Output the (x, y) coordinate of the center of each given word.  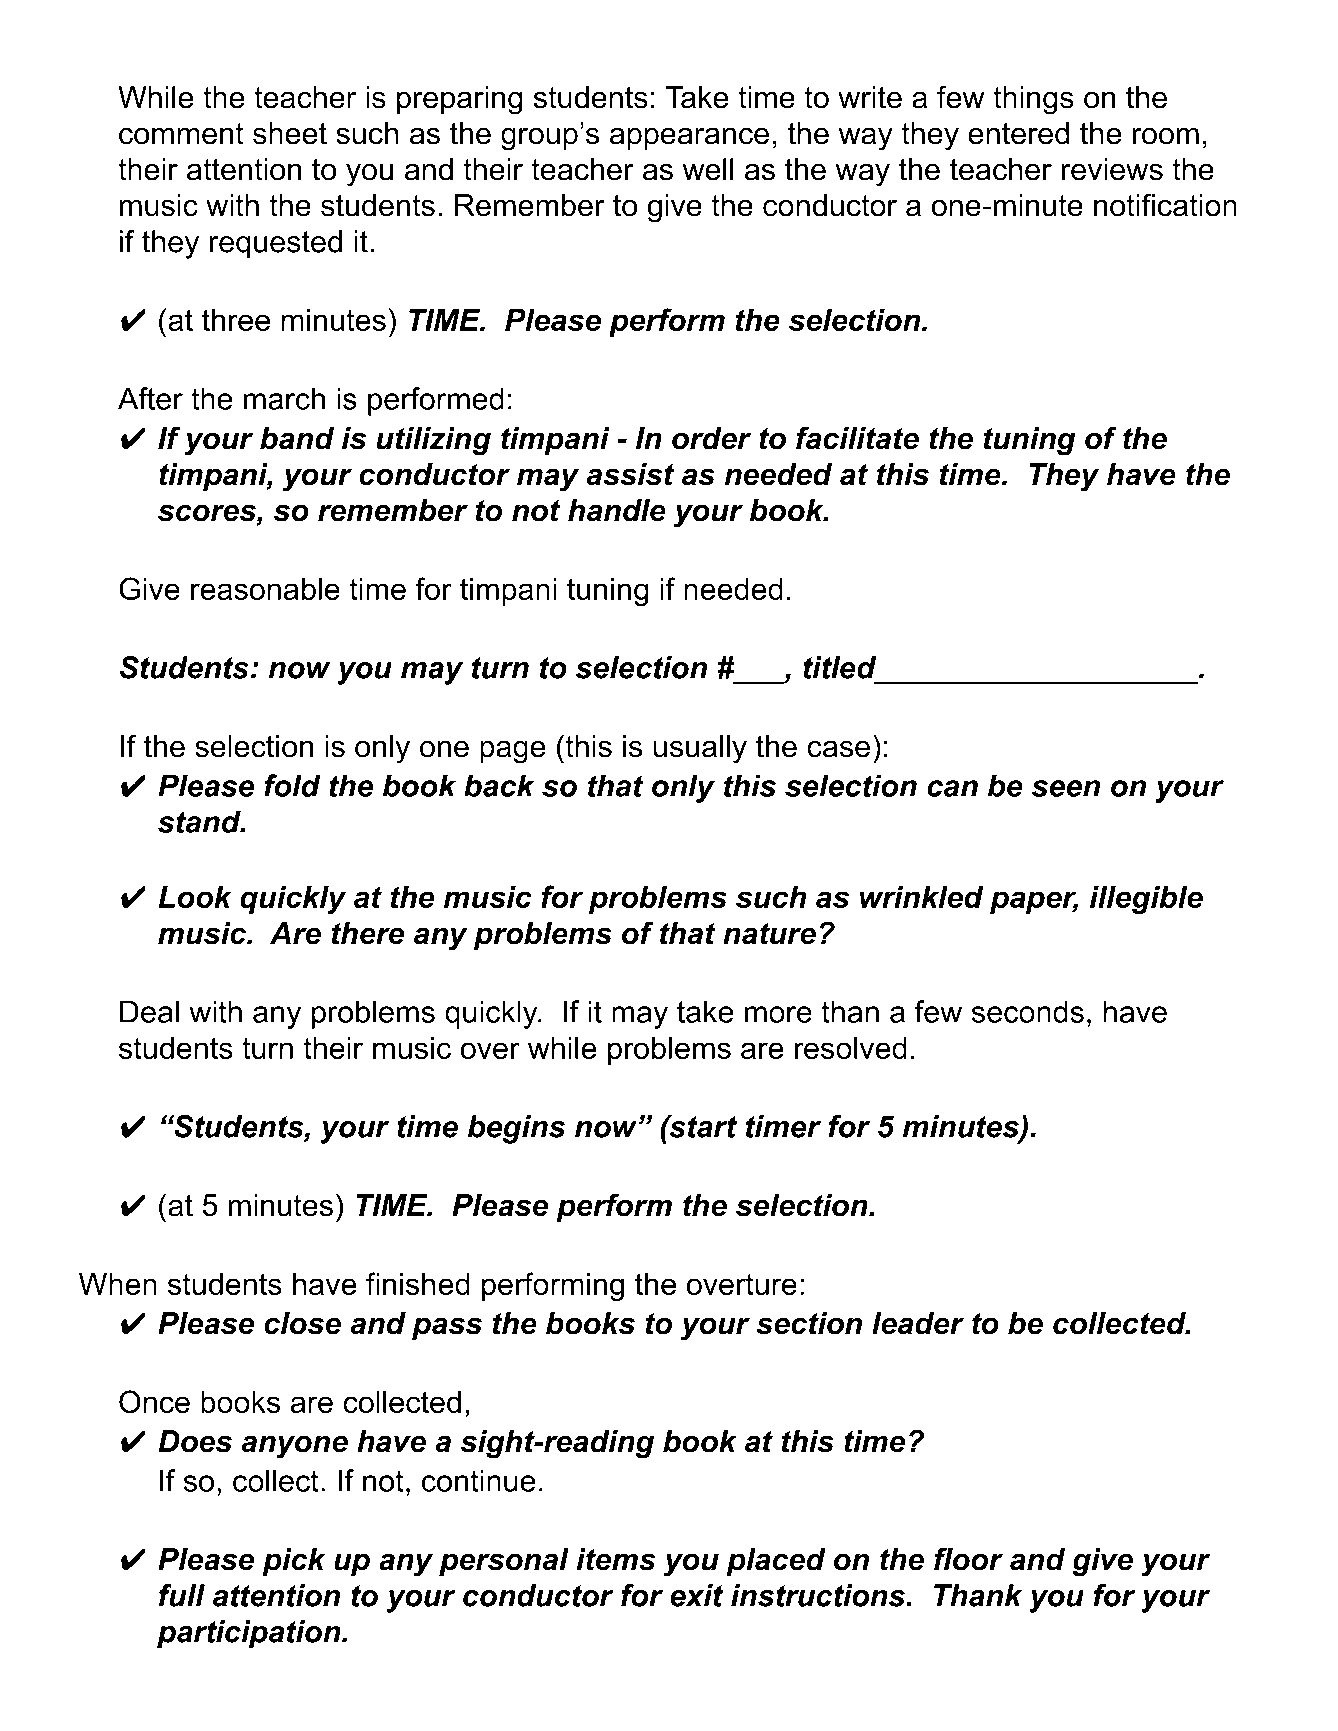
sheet (290, 133)
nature (769, 934)
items (616, 1559)
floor (968, 1559)
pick (294, 1562)
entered (1018, 133)
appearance (689, 138)
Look (195, 897)
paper (1034, 902)
